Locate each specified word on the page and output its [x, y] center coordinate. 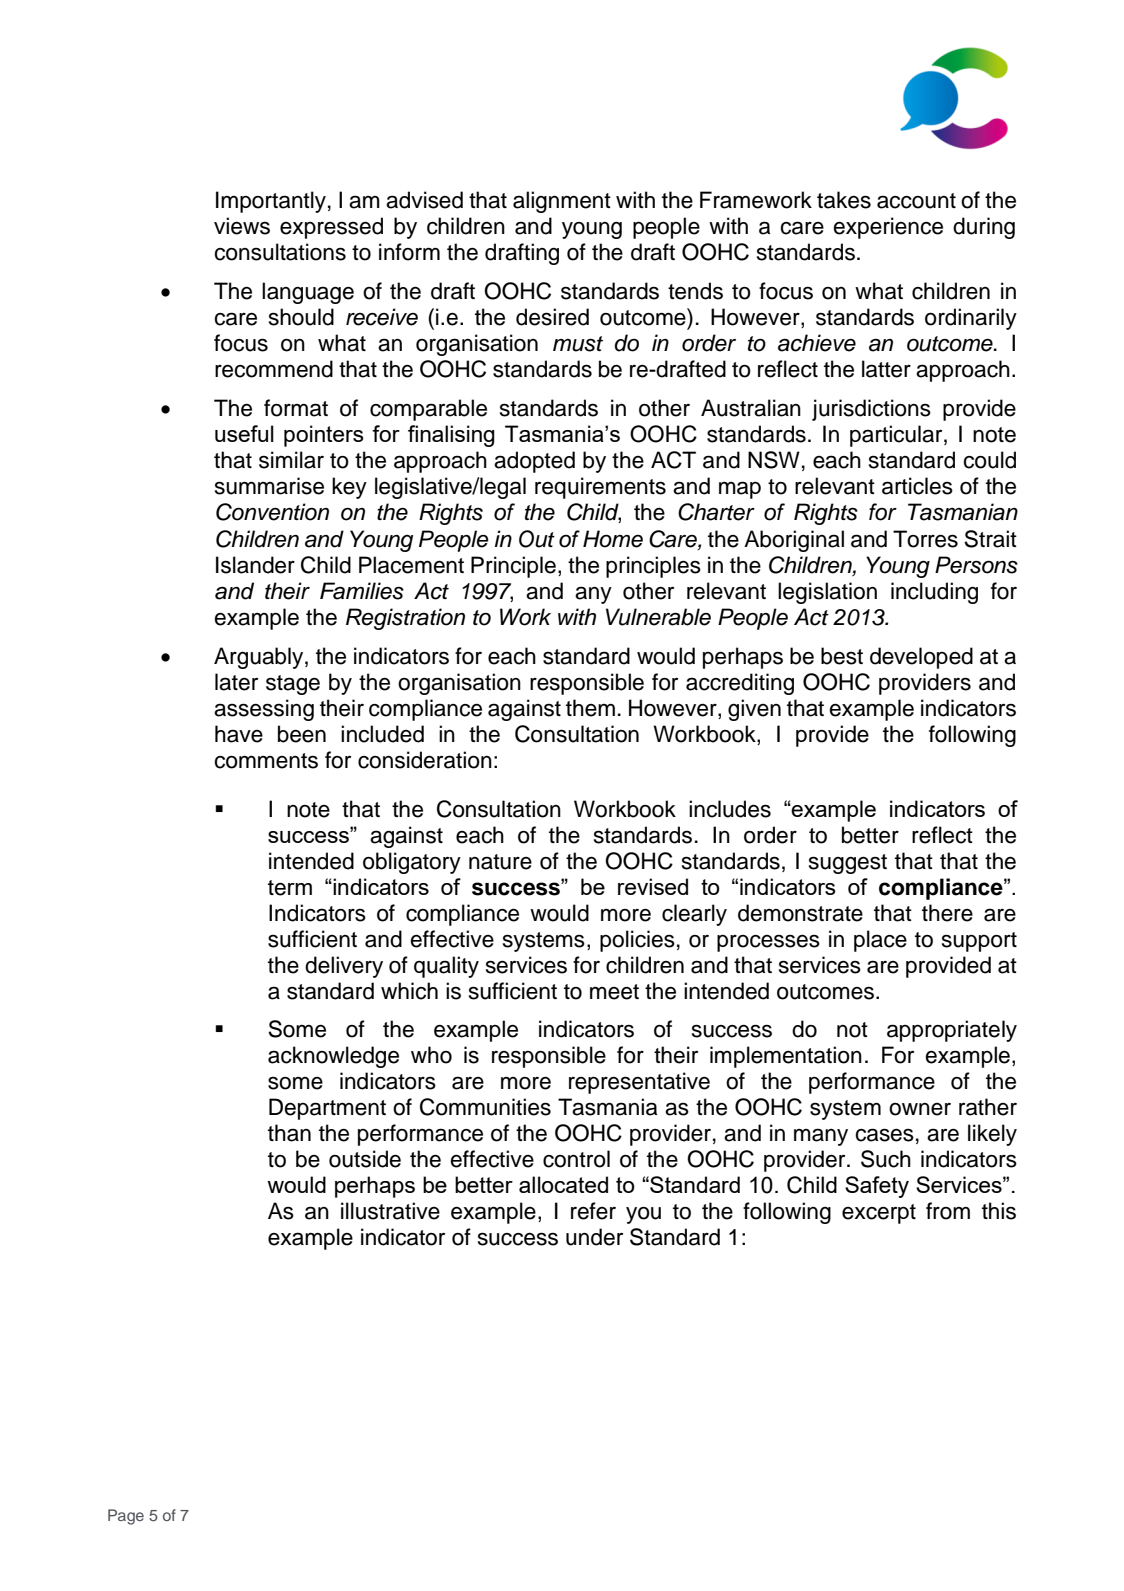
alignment [562, 202]
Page [126, 1517]
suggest [848, 864]
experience [888, 228]
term [290, 888]
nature [500, 862]
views [242, 226]
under [594, 1237]
